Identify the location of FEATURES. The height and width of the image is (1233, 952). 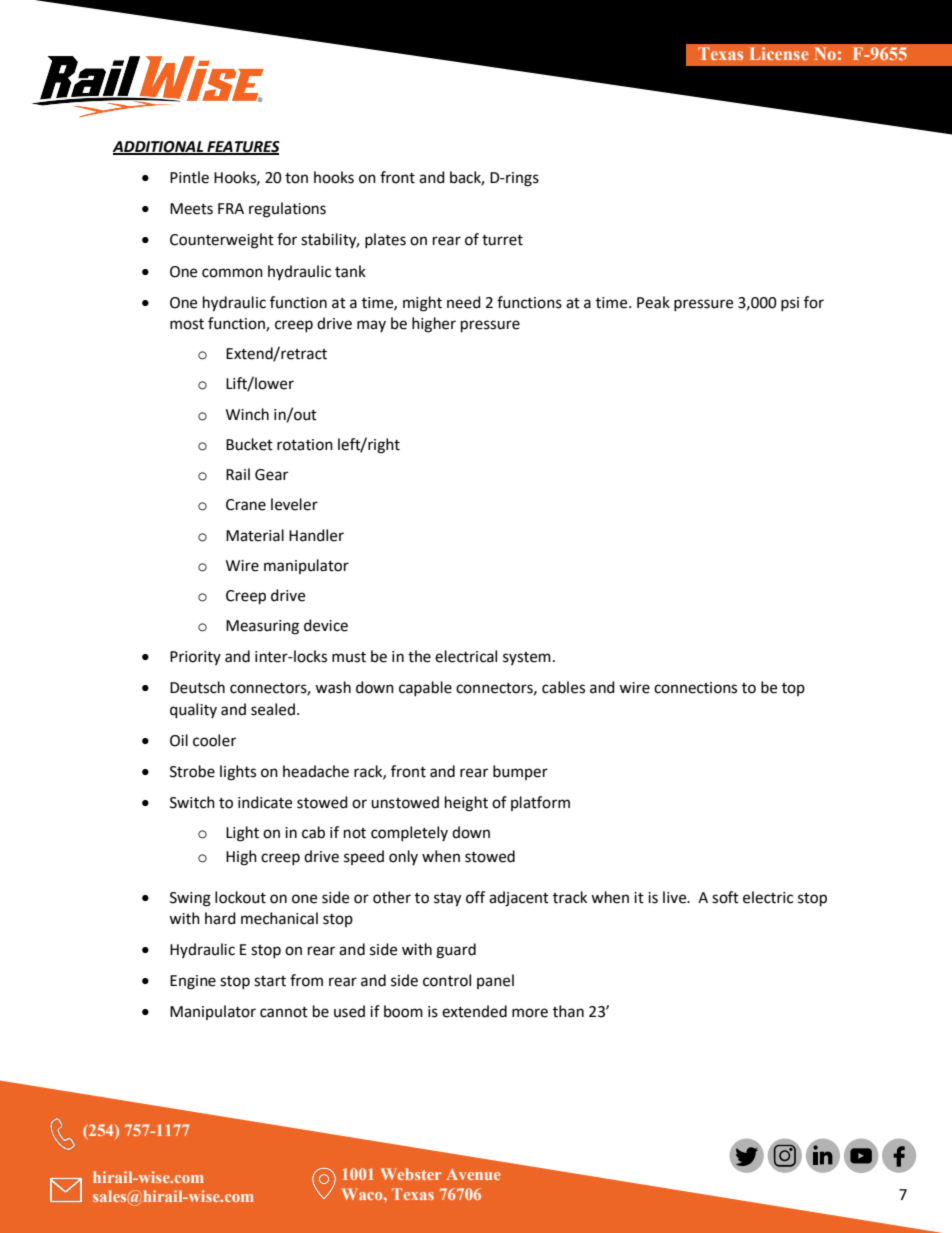
(242, 148).
